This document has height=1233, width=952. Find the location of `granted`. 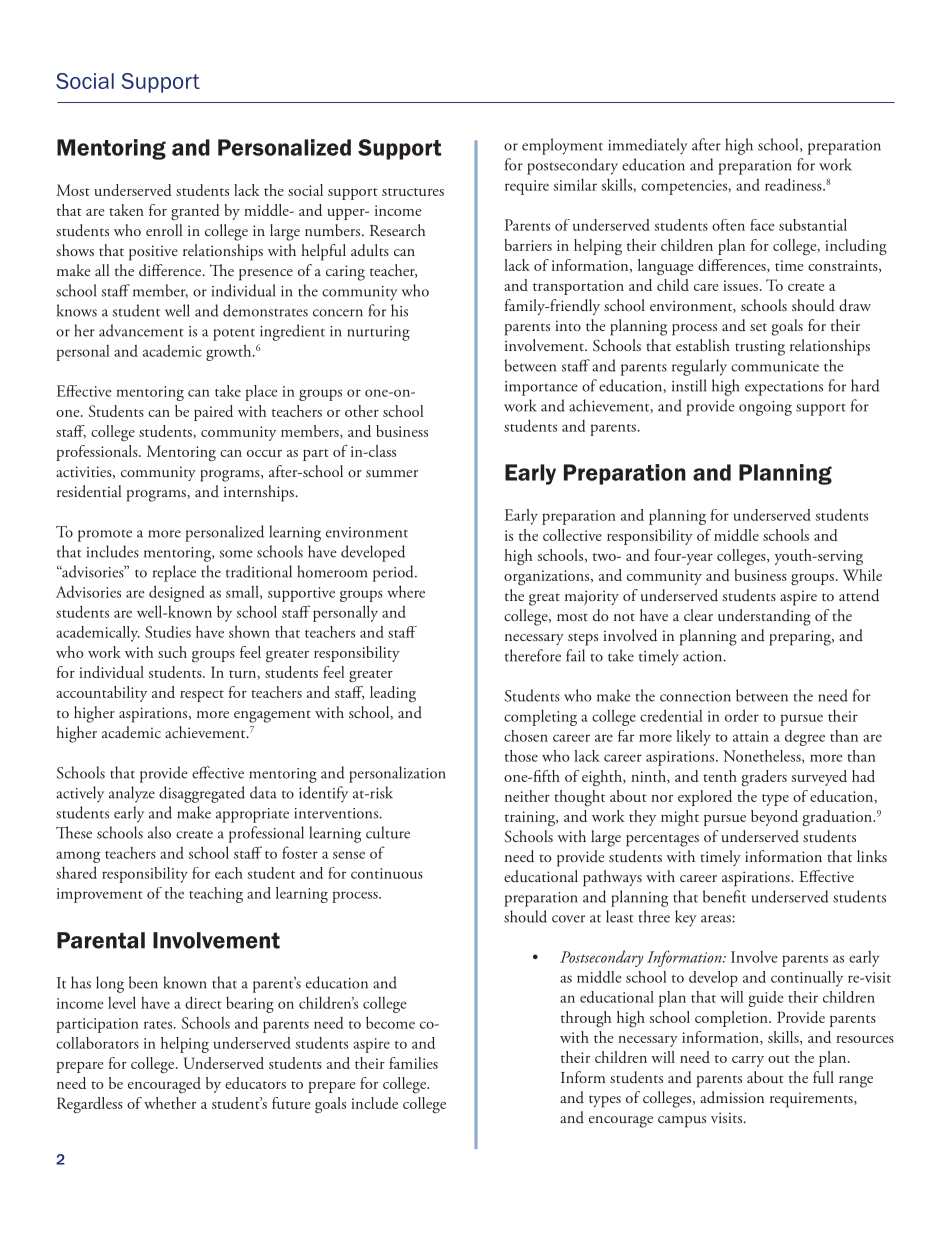

granted is located at coordinates (195, 212).
